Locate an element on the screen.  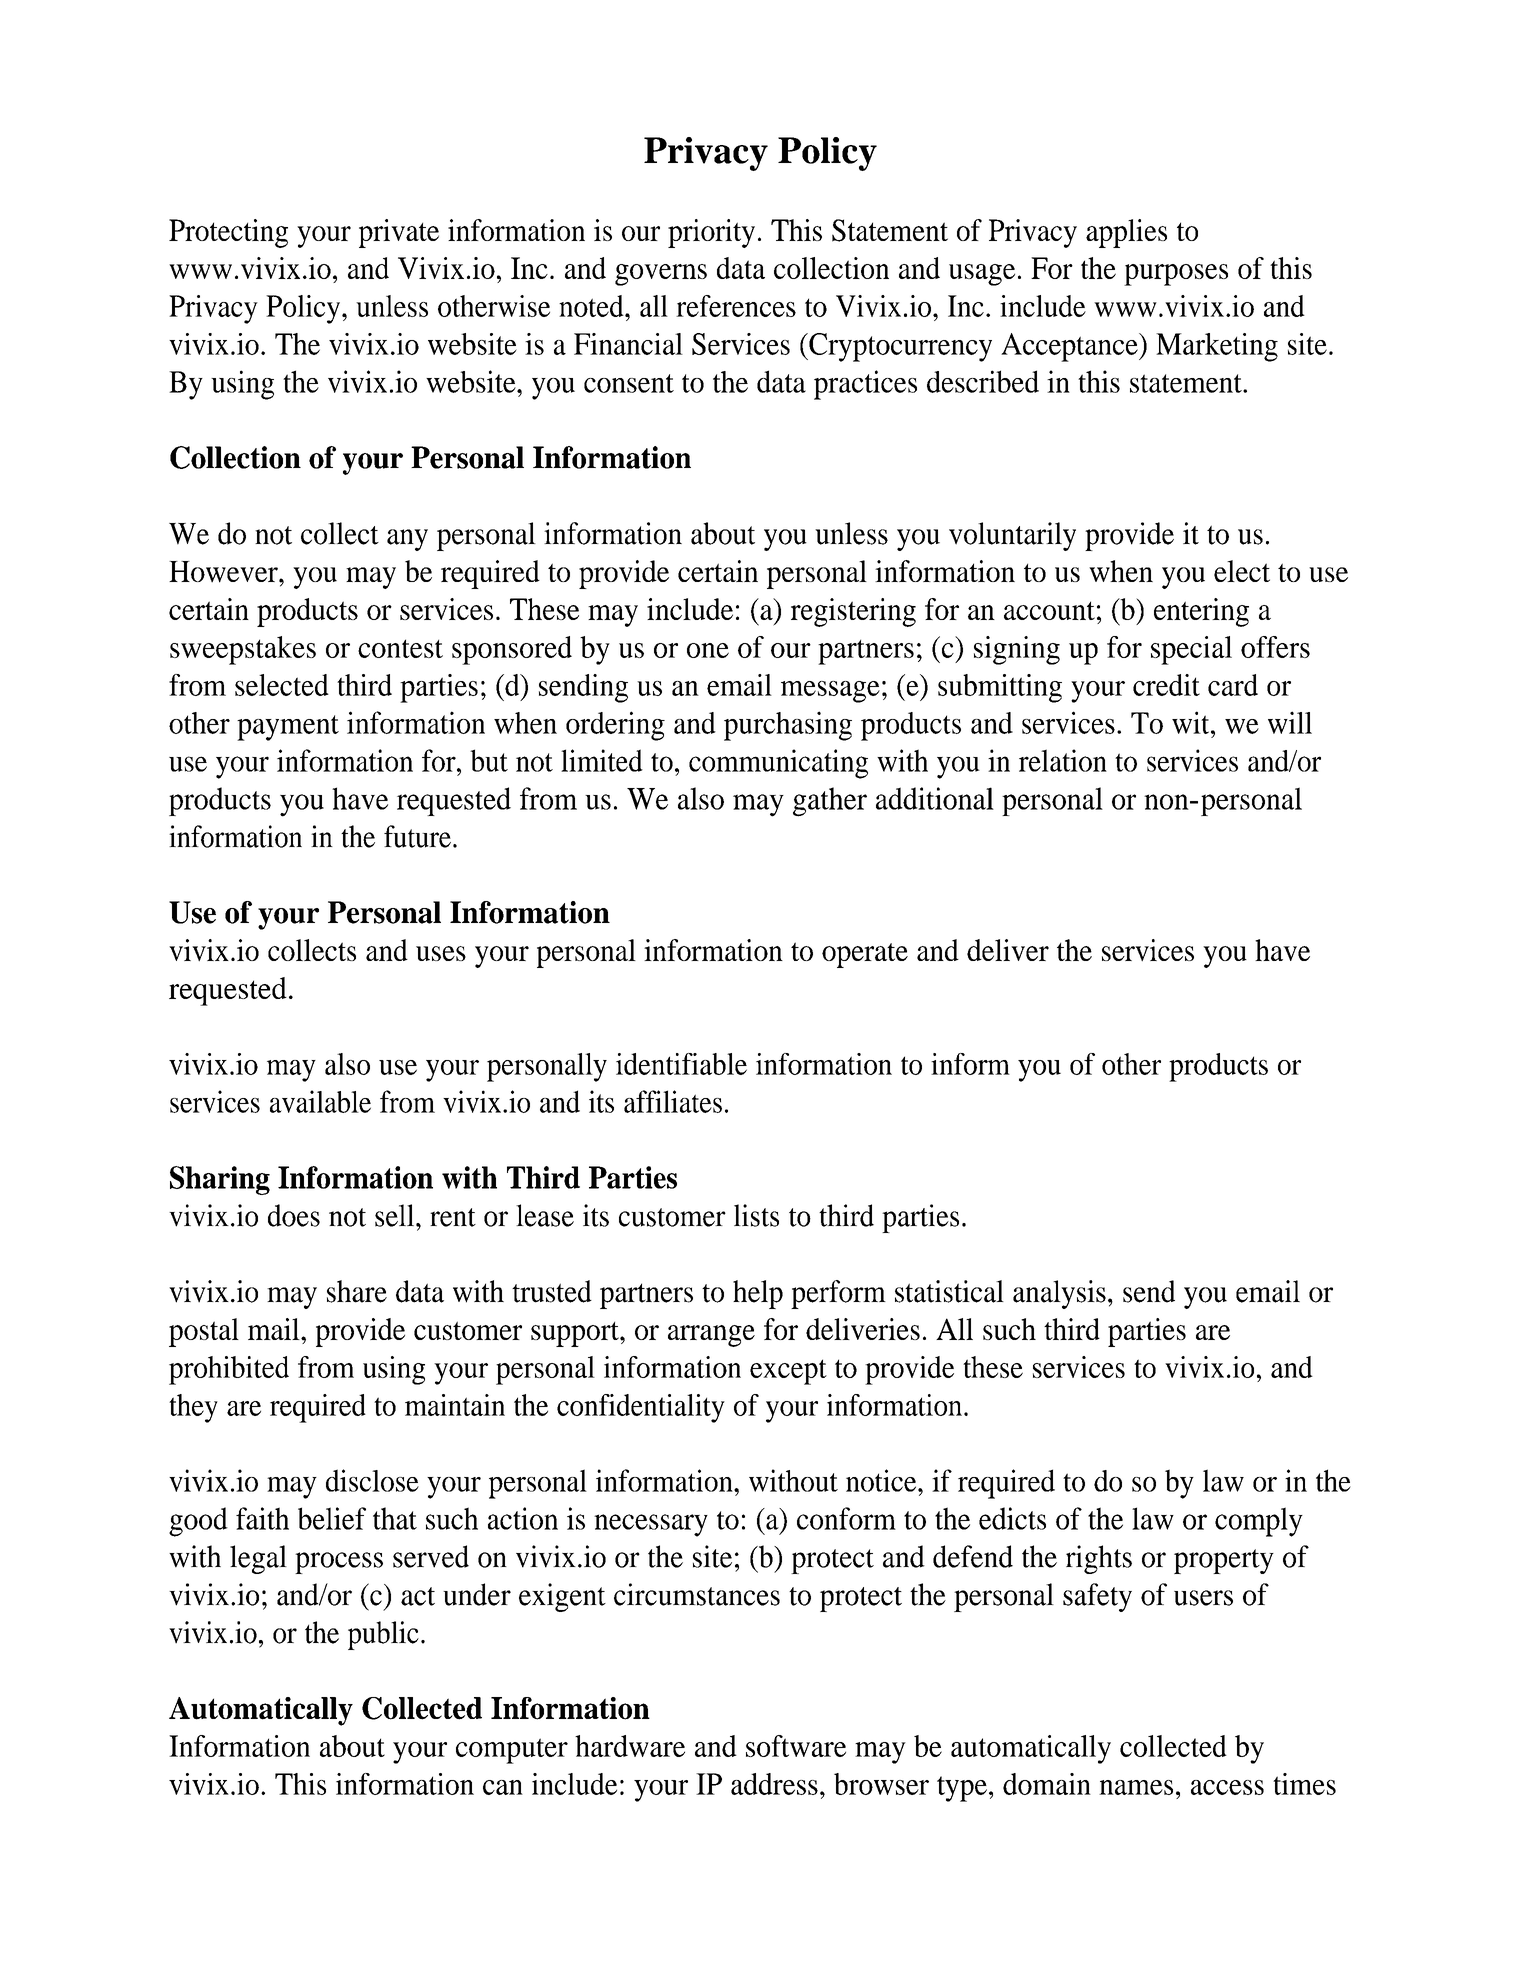
public is located at coordinates (383, 1635).
